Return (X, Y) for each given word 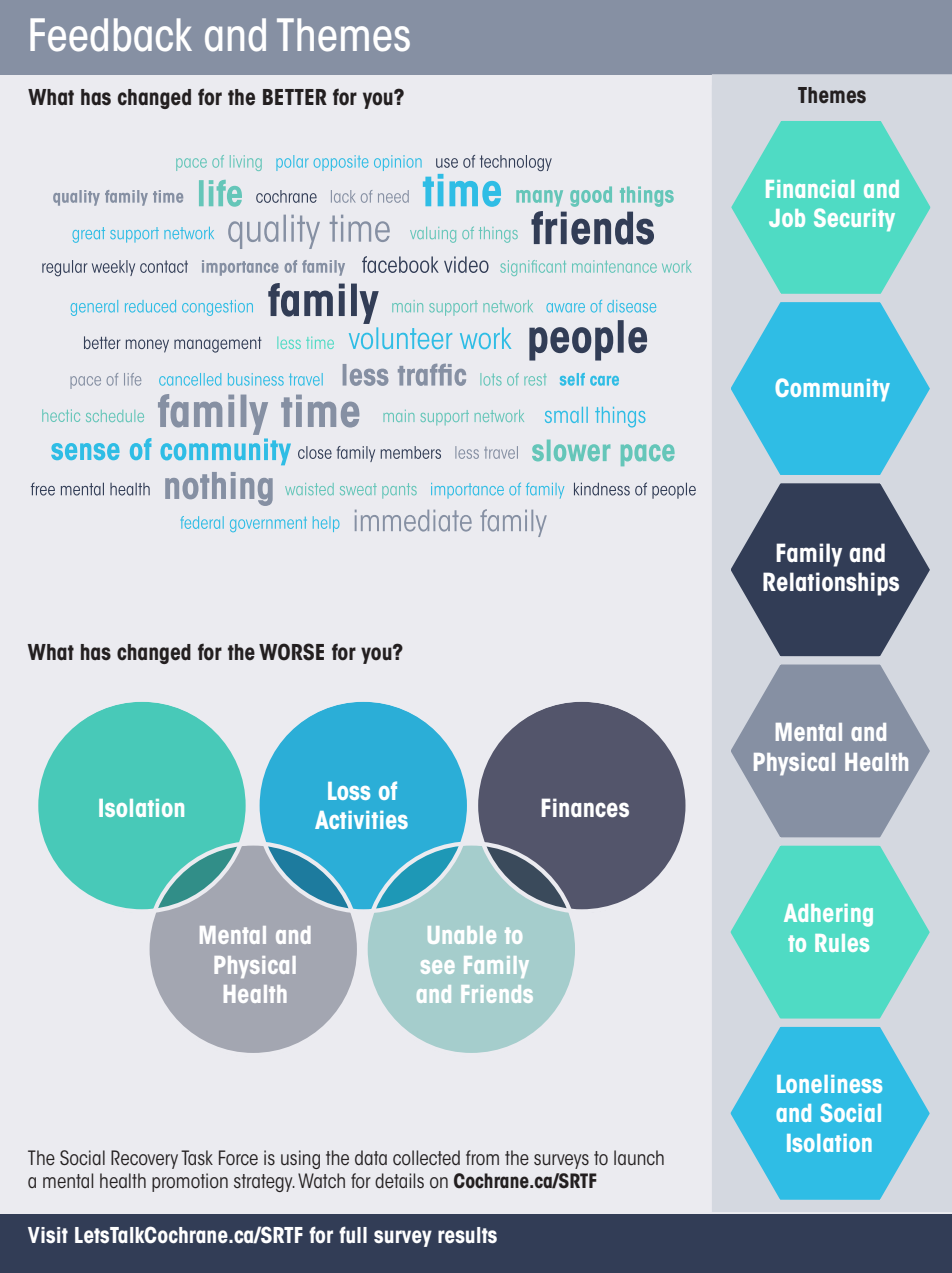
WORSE (291, 652)
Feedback (111, 35)
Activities (361, 820)
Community (832, 389)
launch (639, 1157)
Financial (810, 189)
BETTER (295, 97)
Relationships (831, 584)
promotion (190, 1182)
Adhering (828, 915)
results (467, 1235)
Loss (349, 791)
